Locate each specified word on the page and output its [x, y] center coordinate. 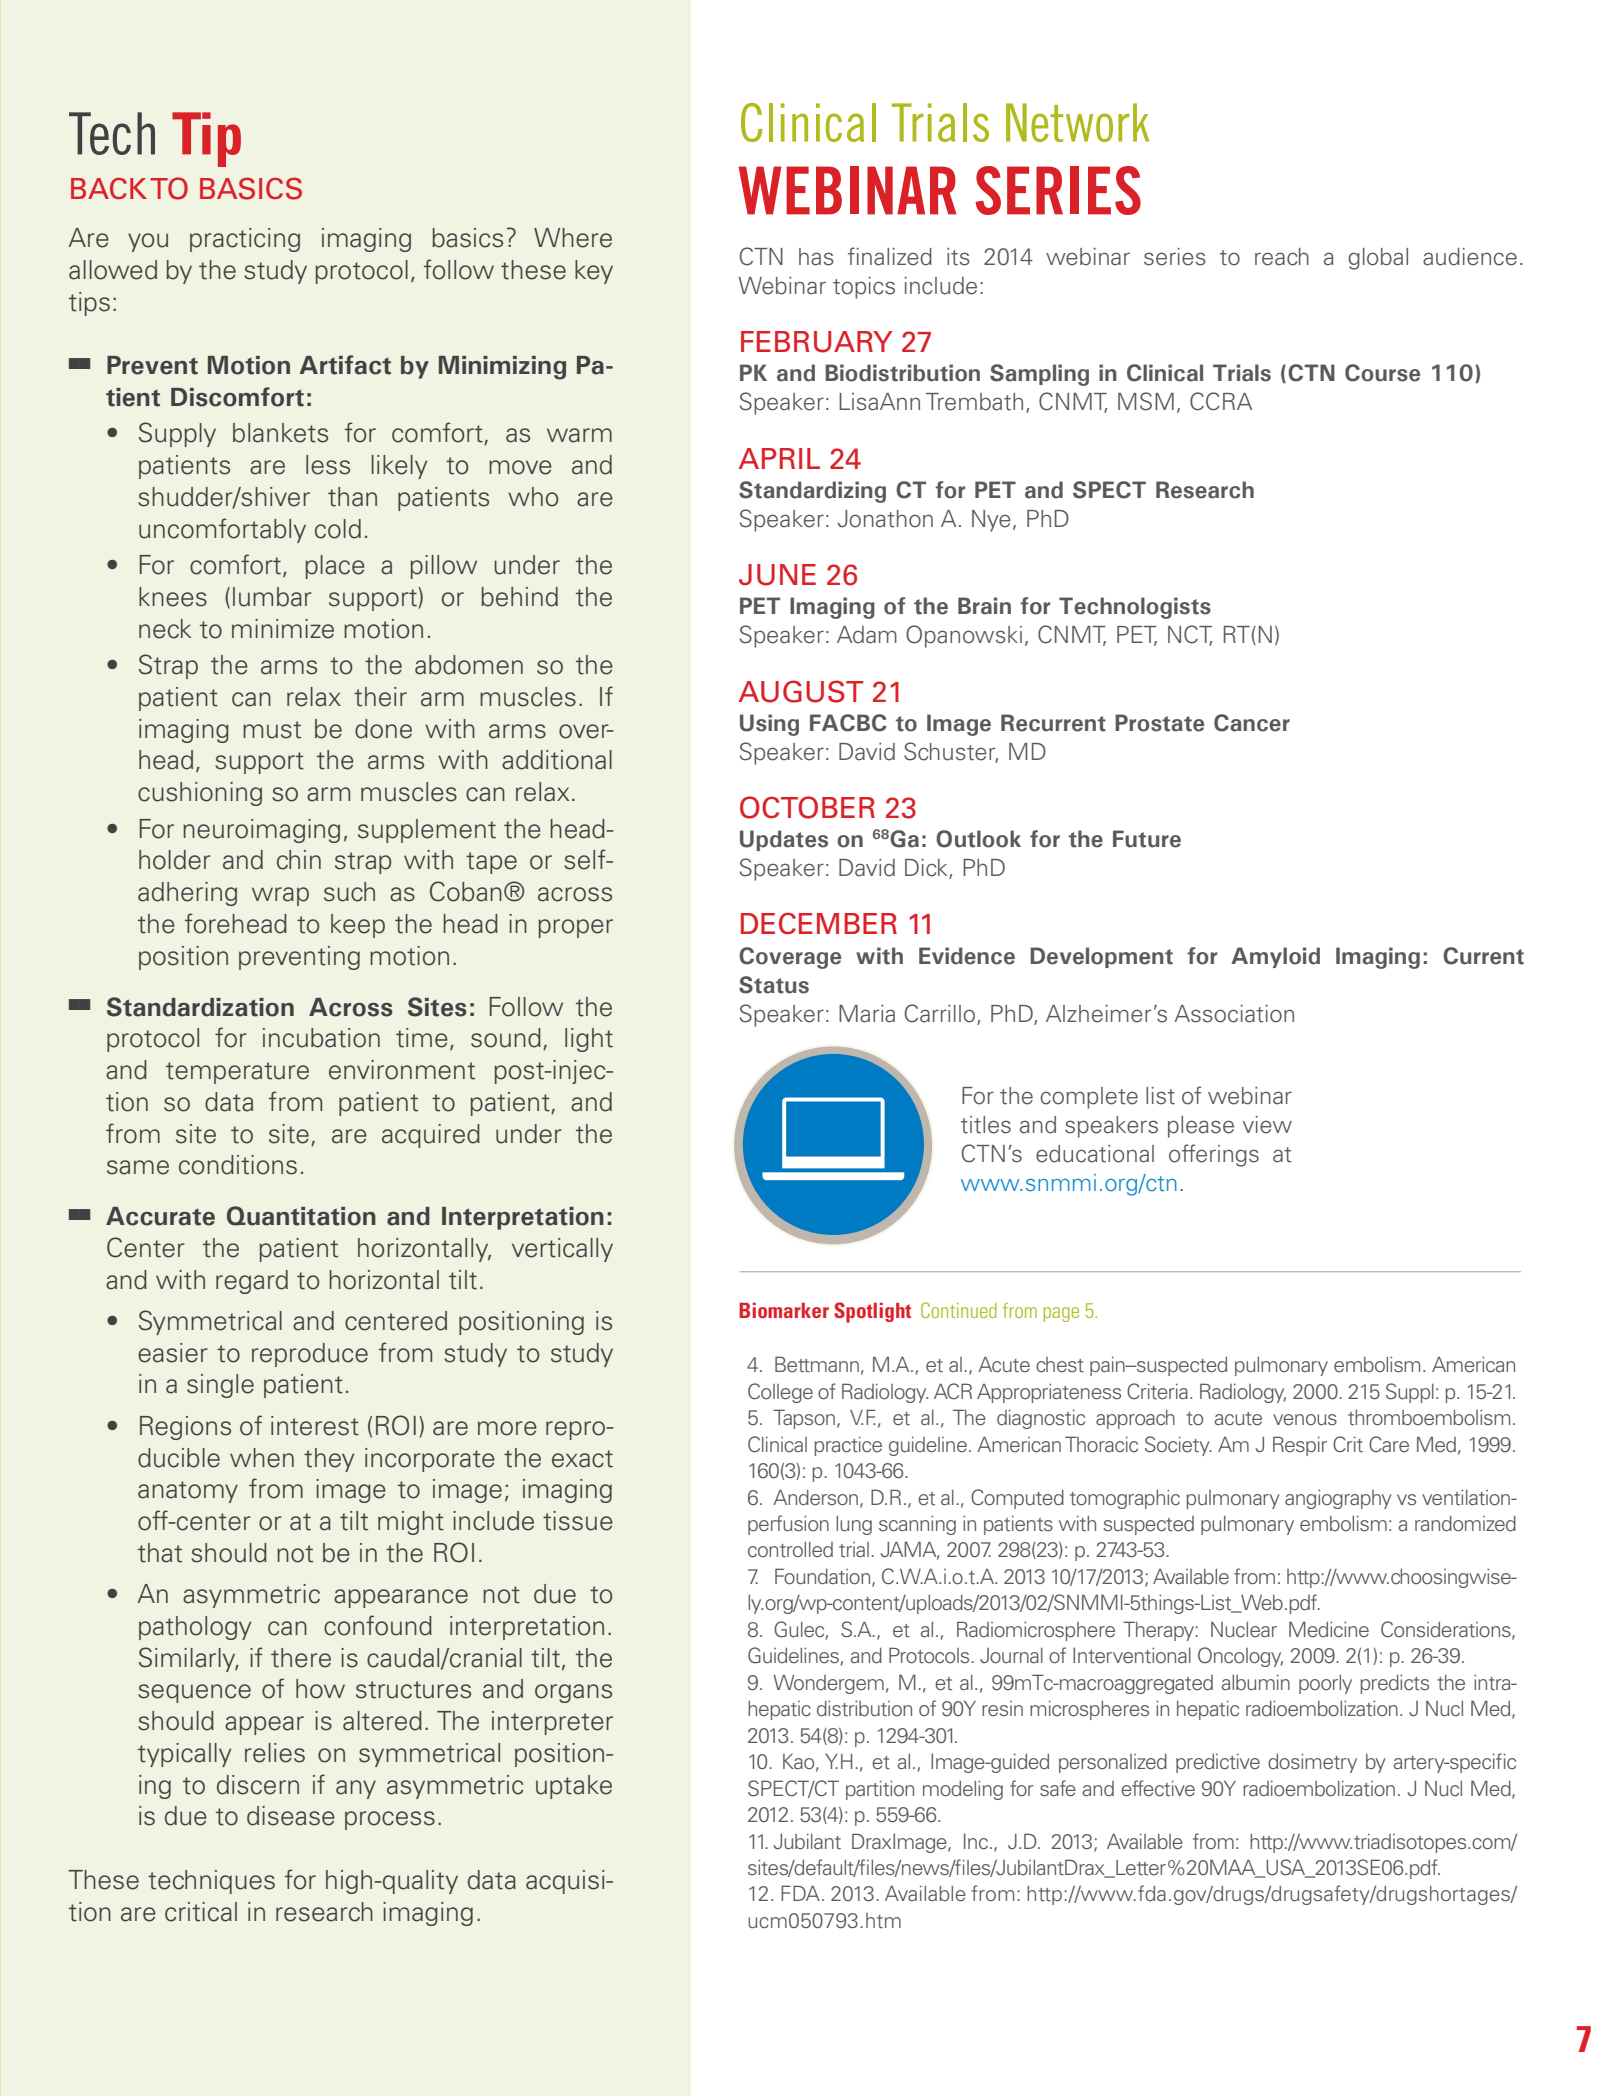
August [801, 691]
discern [258, 1785]
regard [252, 1282]
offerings [1214, 1155]
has [816, 257]
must [272, 730]
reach [1282, 257]
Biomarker [784, 1310]
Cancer [1252, 723]
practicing [245, 240]
